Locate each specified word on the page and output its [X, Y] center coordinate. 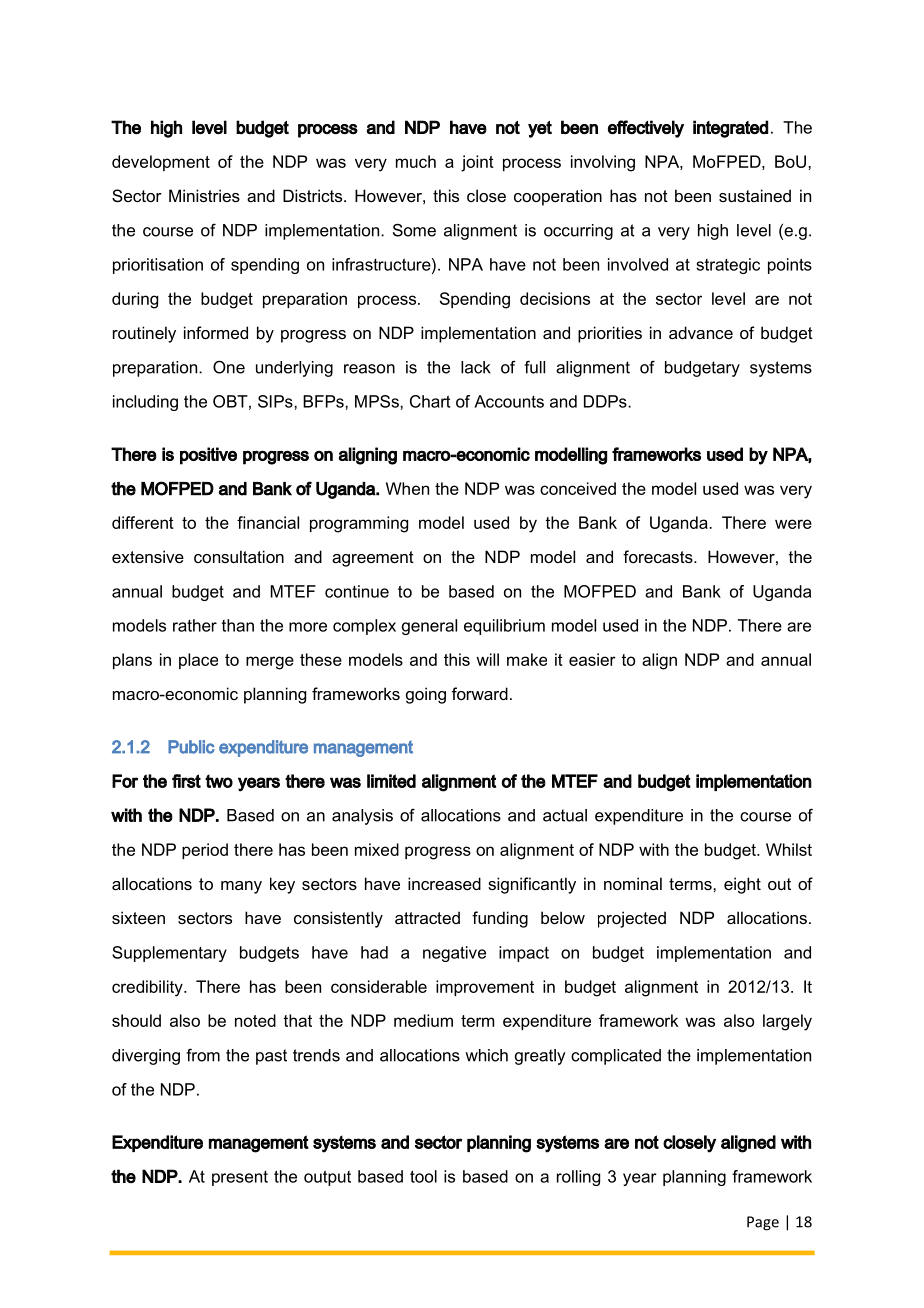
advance [701, 332]
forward [480, 693]
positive [208, 456]
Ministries [204, 195]
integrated [730, 129]
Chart [430, 401]
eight [742, 885]
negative [454, 954]
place [198, 661]
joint [477, 163]
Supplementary [169, 954]
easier [592, 659]
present [240, 1178]
